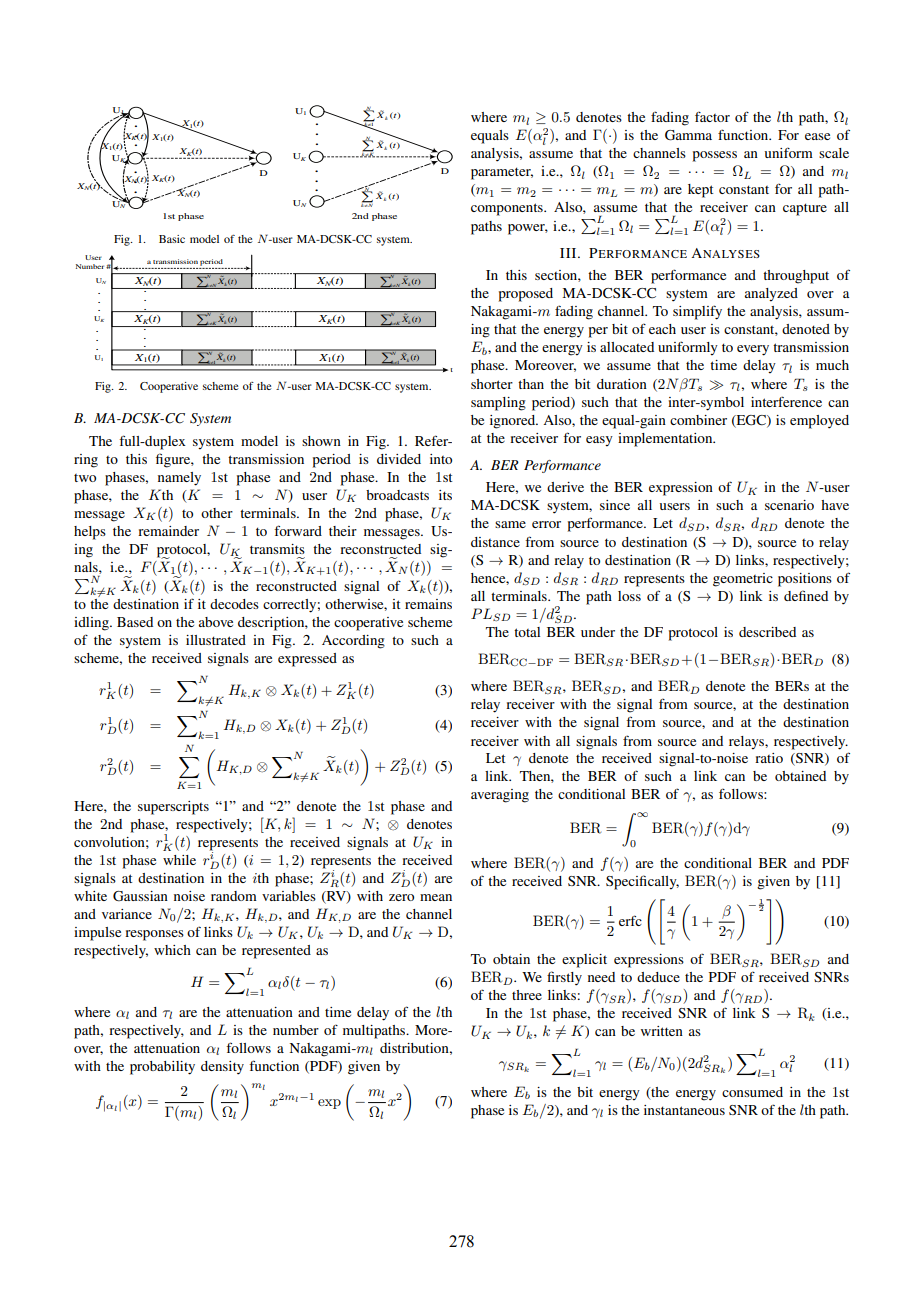 The image size is (924, 1308). Describe the element at coordinates (135, 622) in the document. I see `Based` at that location.
